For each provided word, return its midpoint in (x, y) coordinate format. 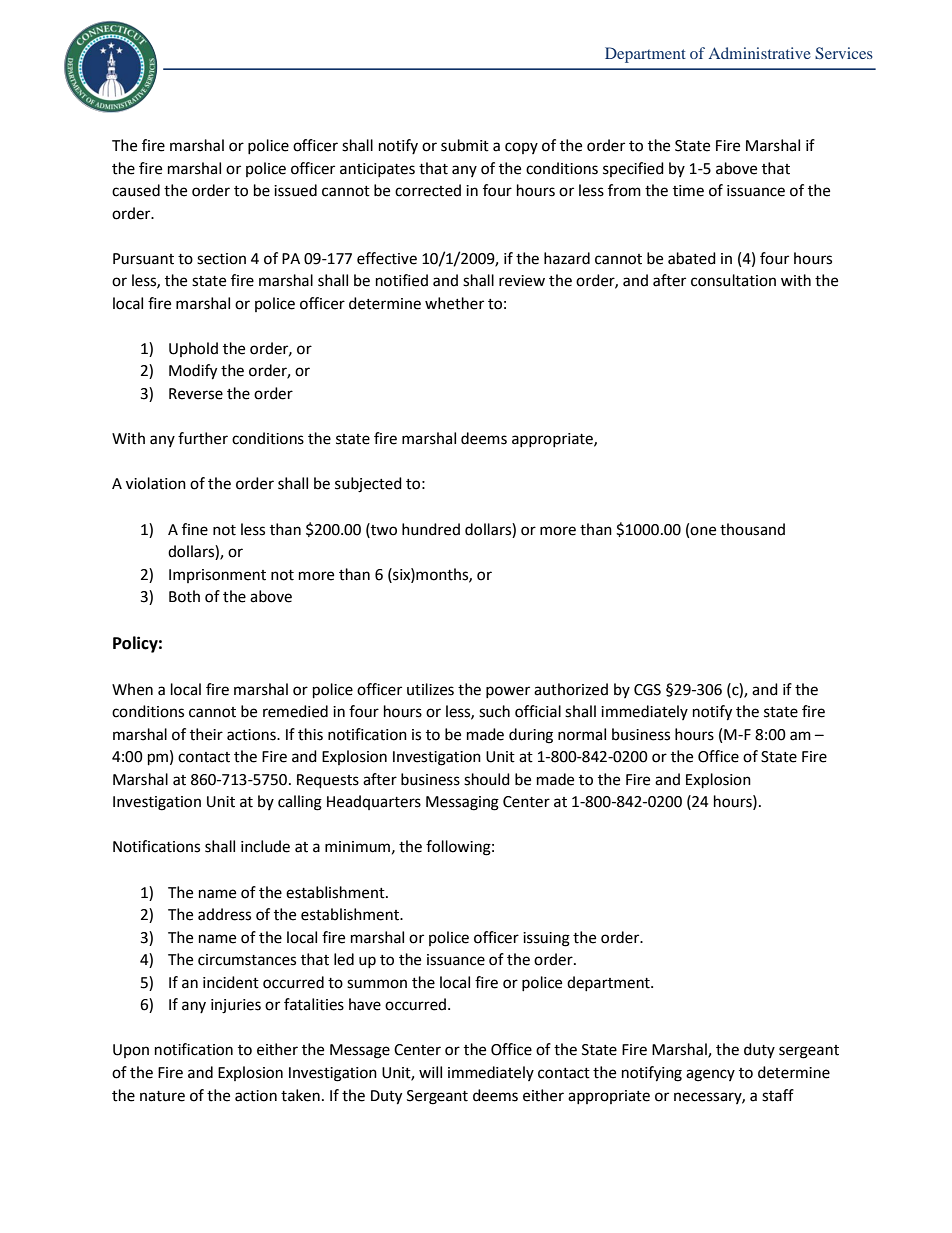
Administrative (760, 53)
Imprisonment (217, 576)
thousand (752, 529)
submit (465, 145)
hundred (431, 529)
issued (295, 190)
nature (162, 1096)
